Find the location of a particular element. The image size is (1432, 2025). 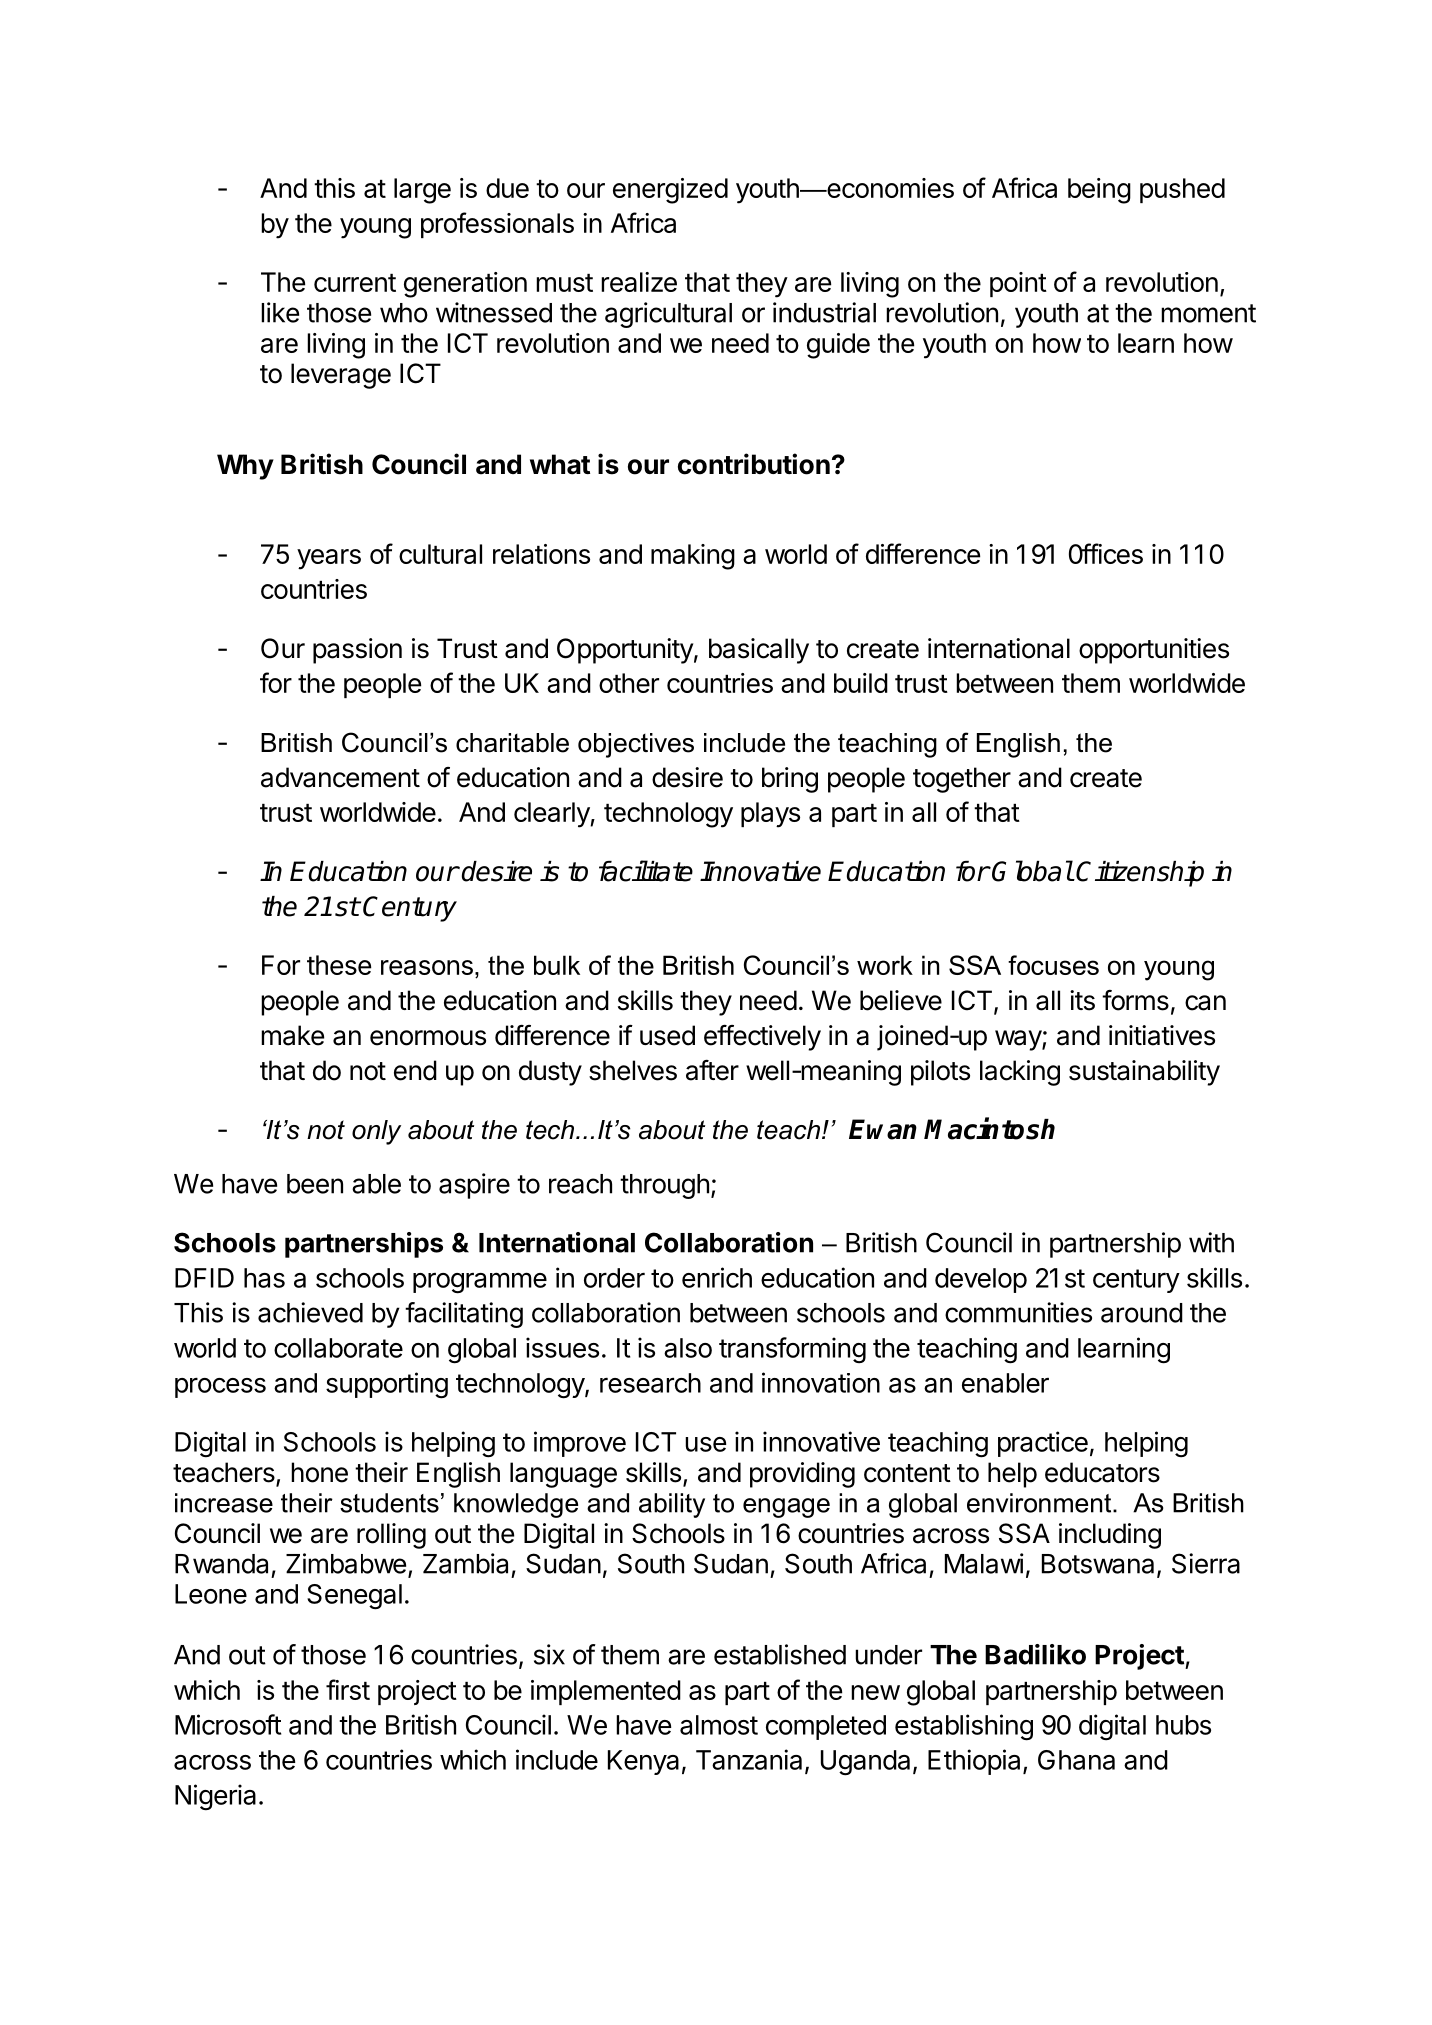

first is located at coordinates (348, 1689).
